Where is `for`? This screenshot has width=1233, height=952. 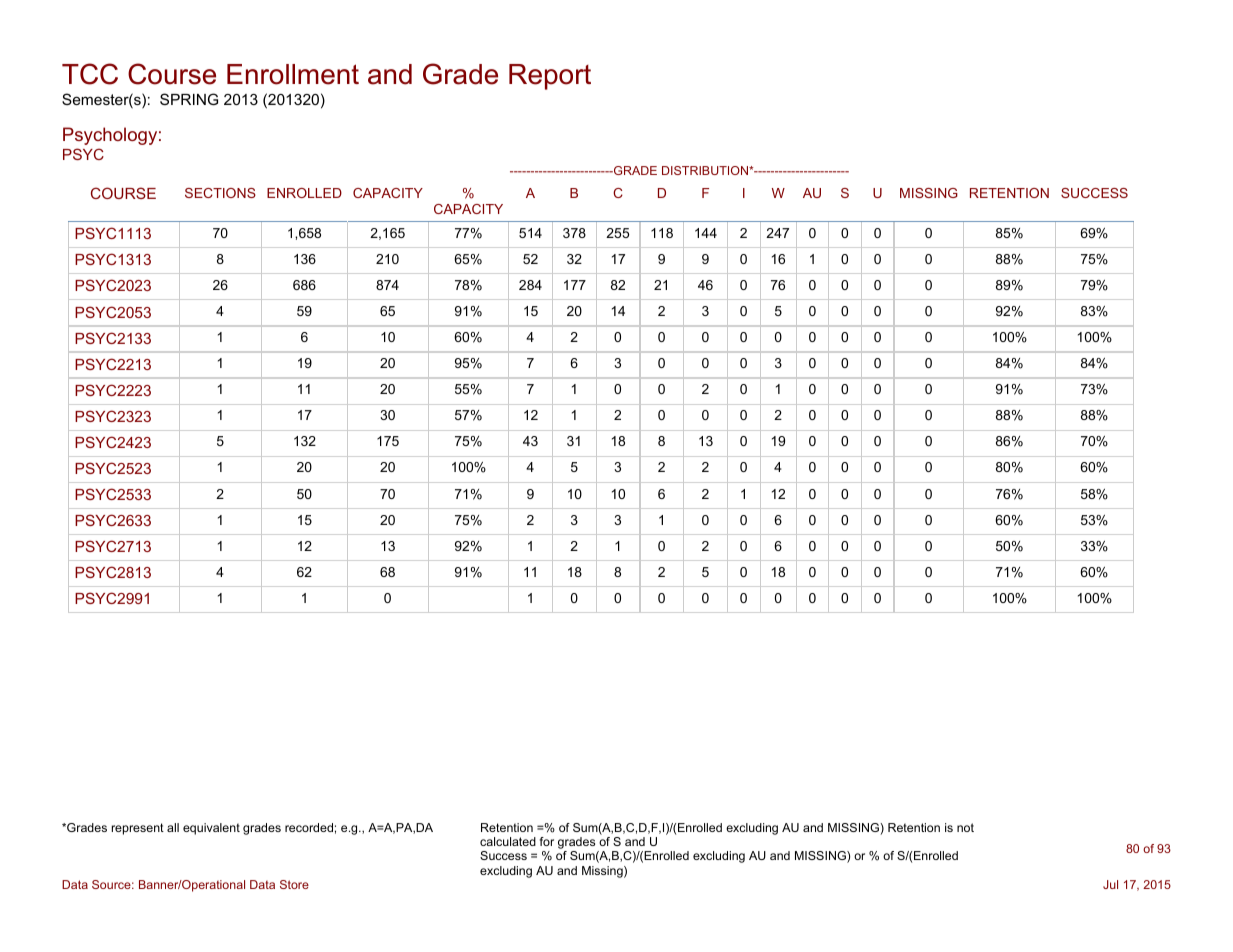 for is located at coordinates (547, 841).
